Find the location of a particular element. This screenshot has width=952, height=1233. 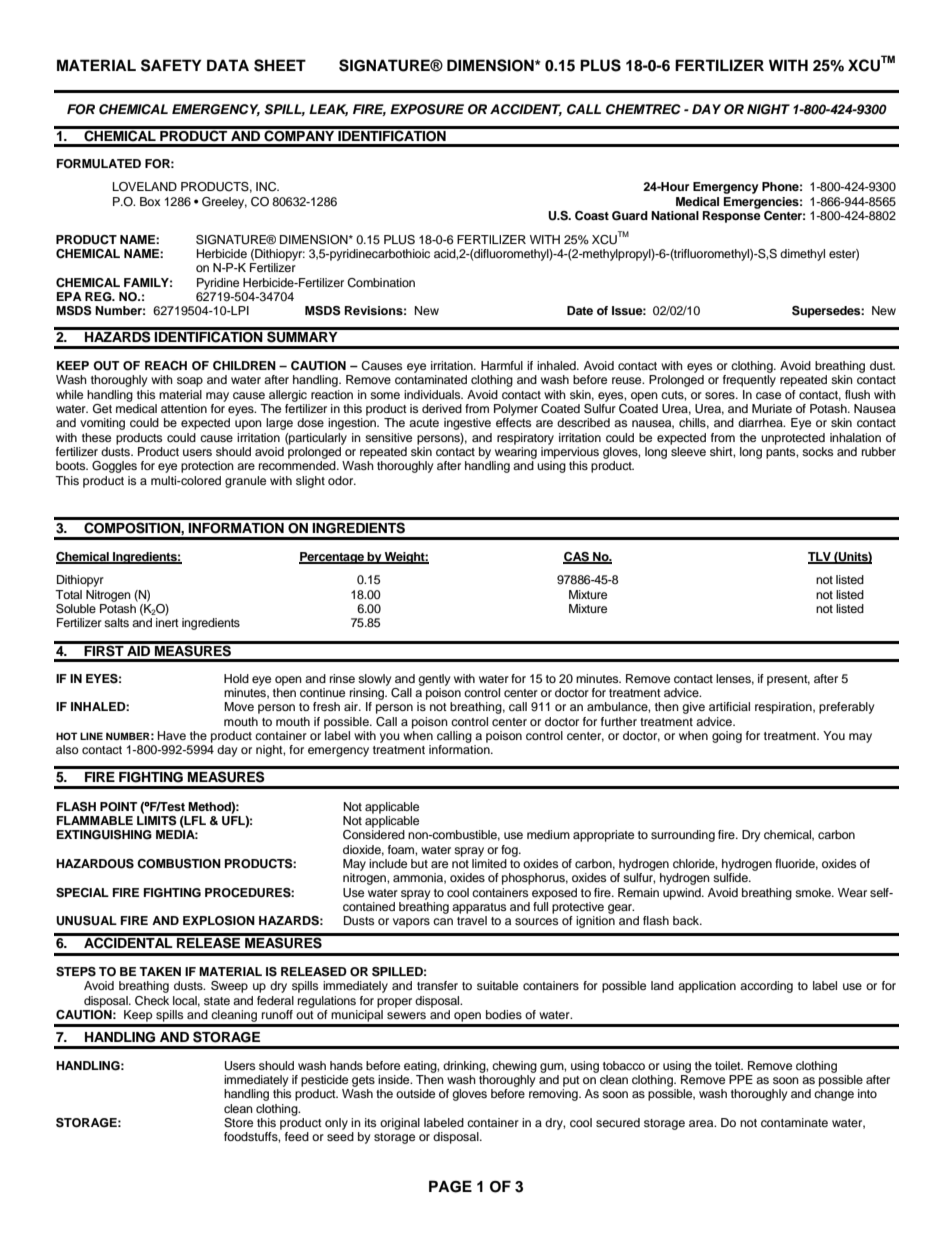

Store is located at coordinates (238, 1123).
